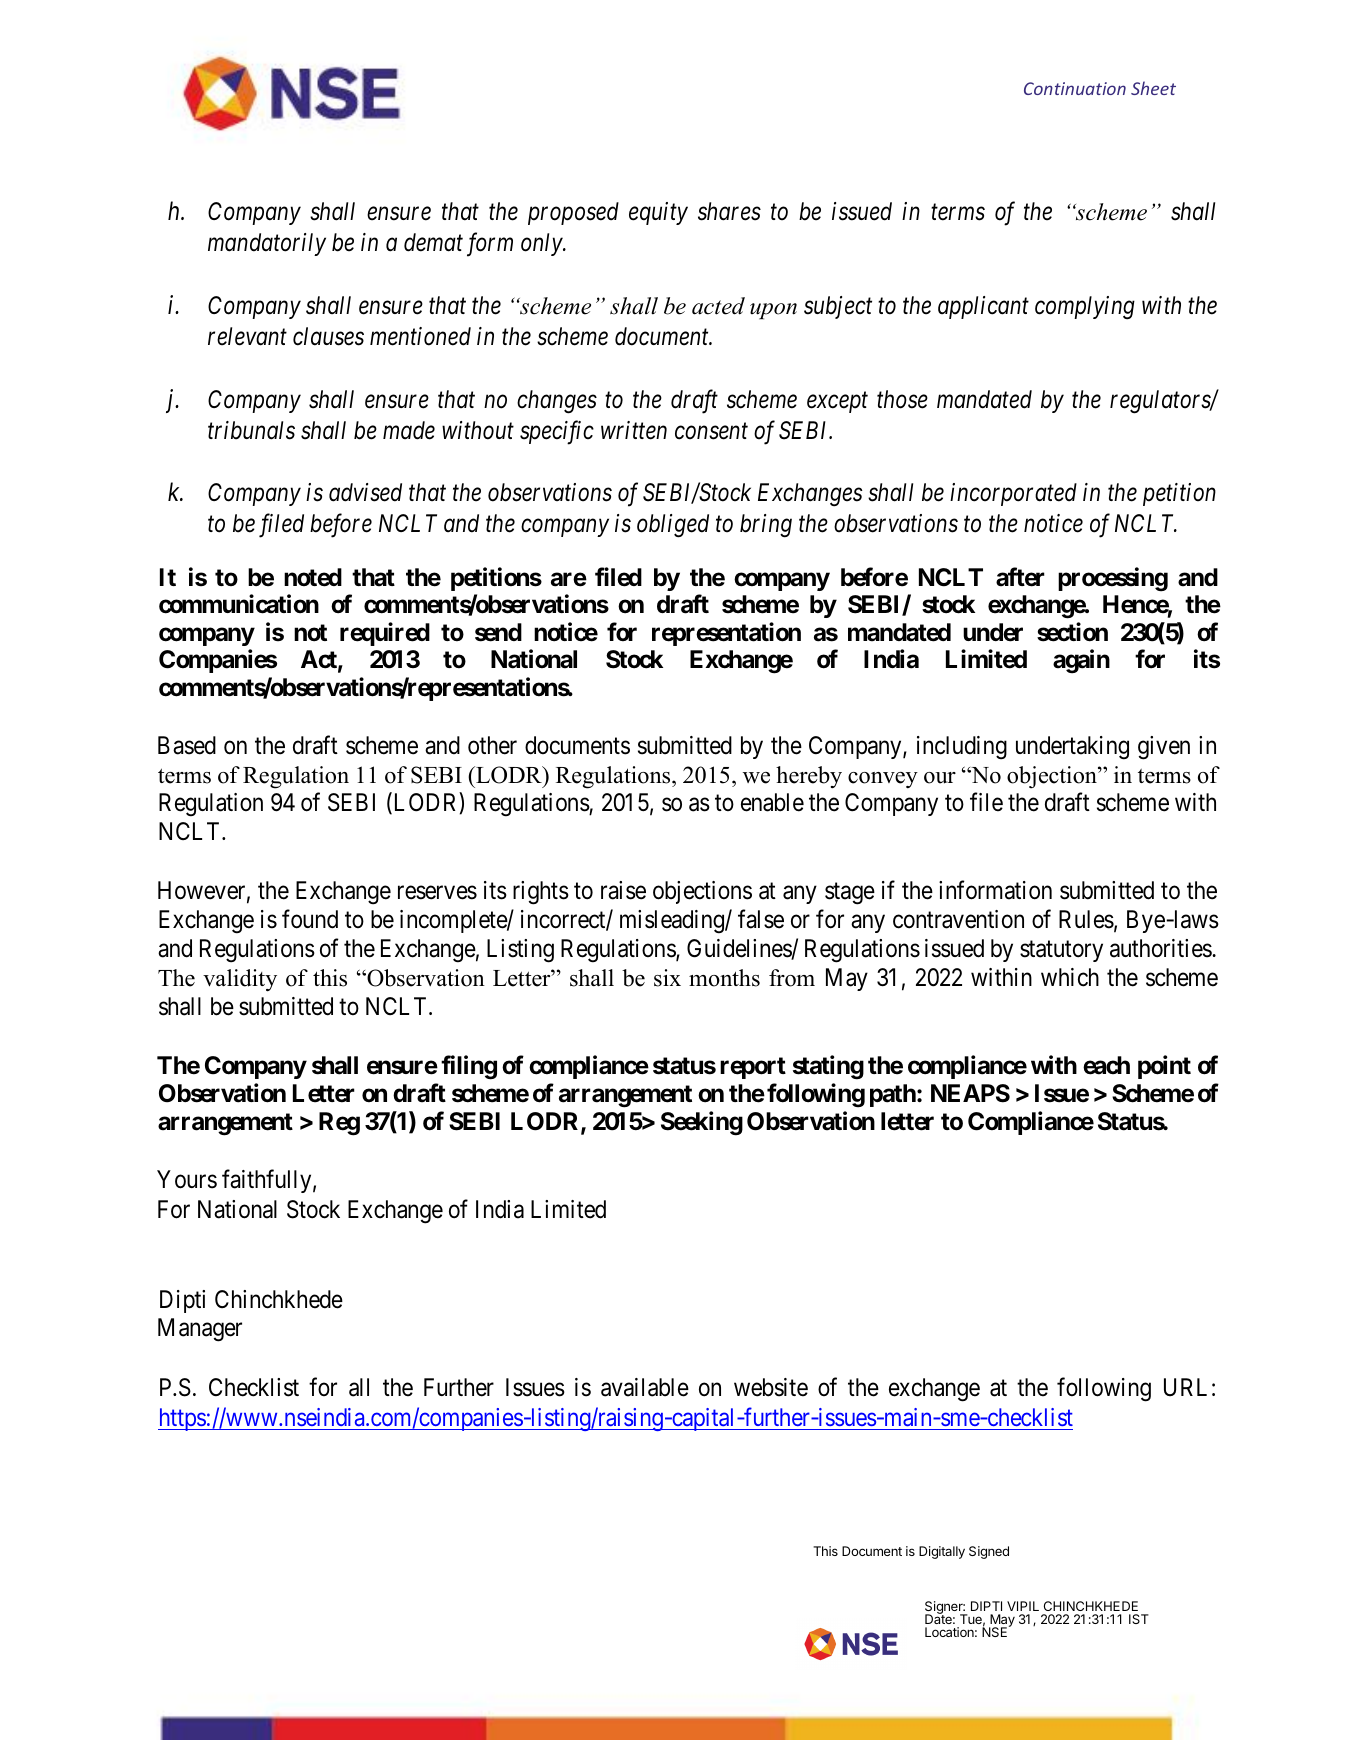 The image size is (1345, 1741). I want to click on available, so click(645, 1387).
